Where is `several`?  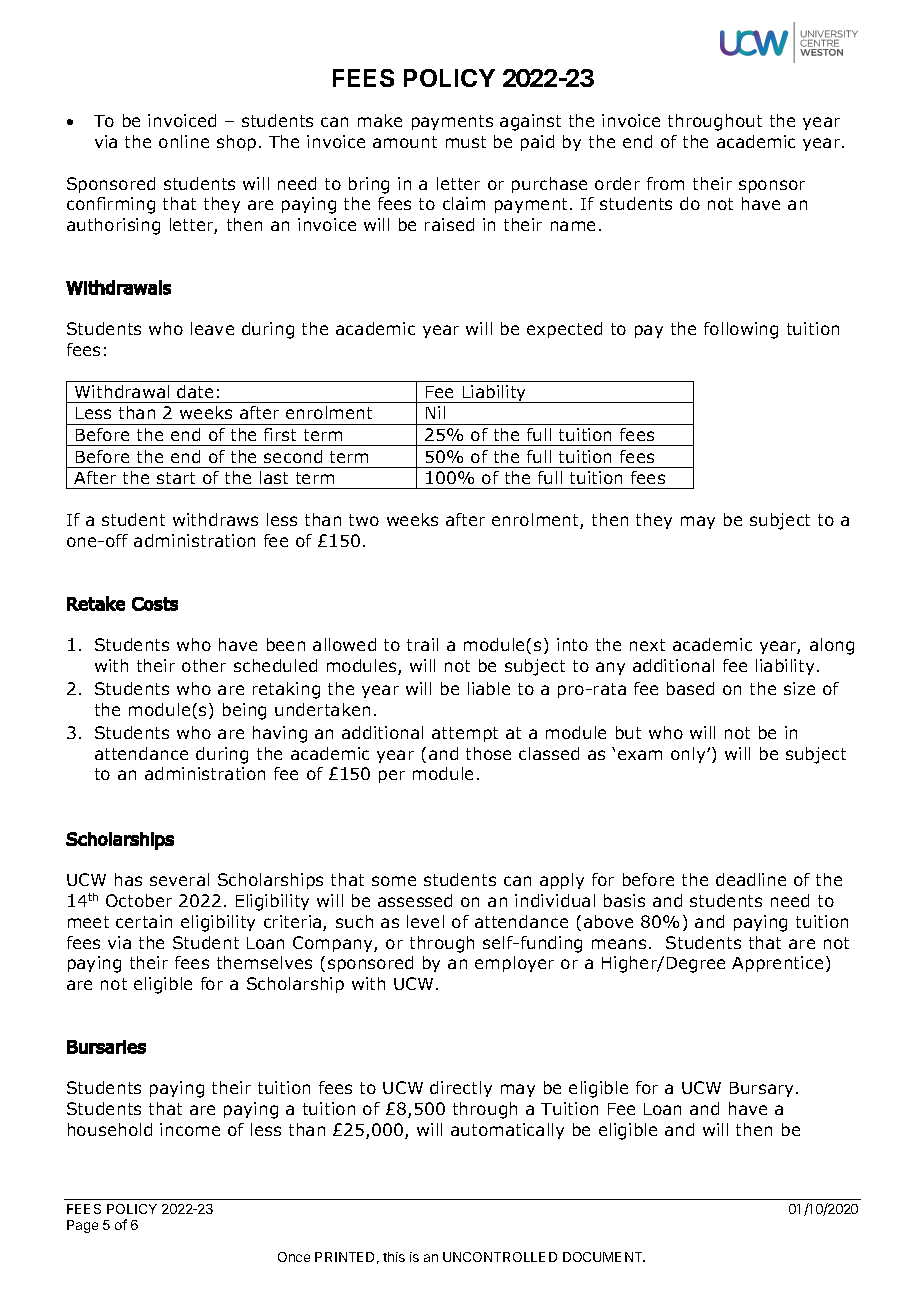 several is located at coordinates (179, 879).
